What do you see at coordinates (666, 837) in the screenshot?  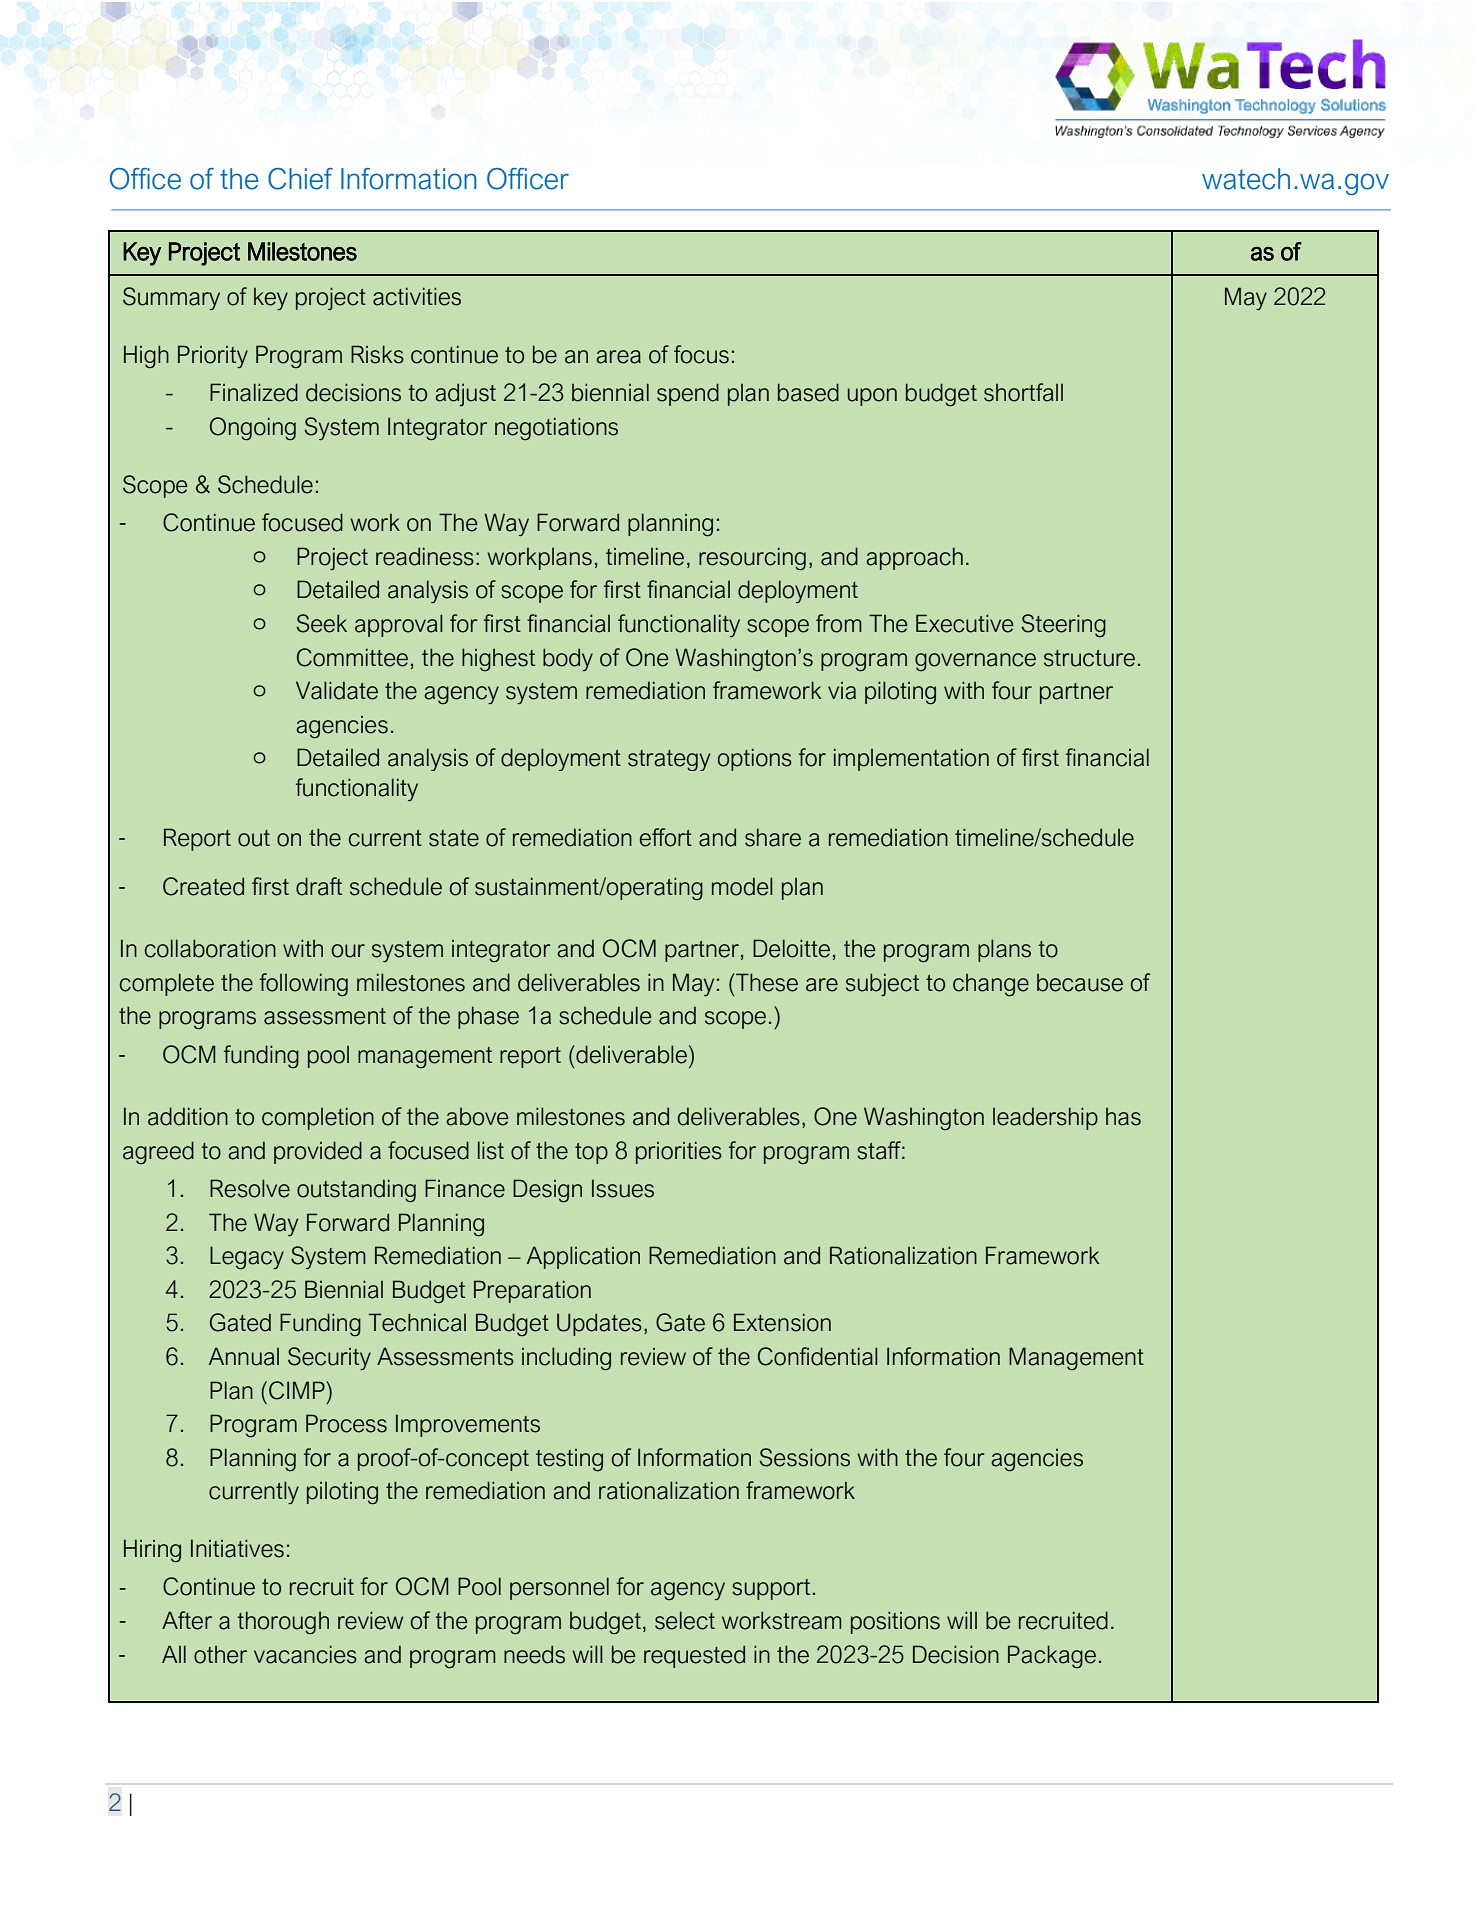 I see `effort` at bounding box center [666, 837].
